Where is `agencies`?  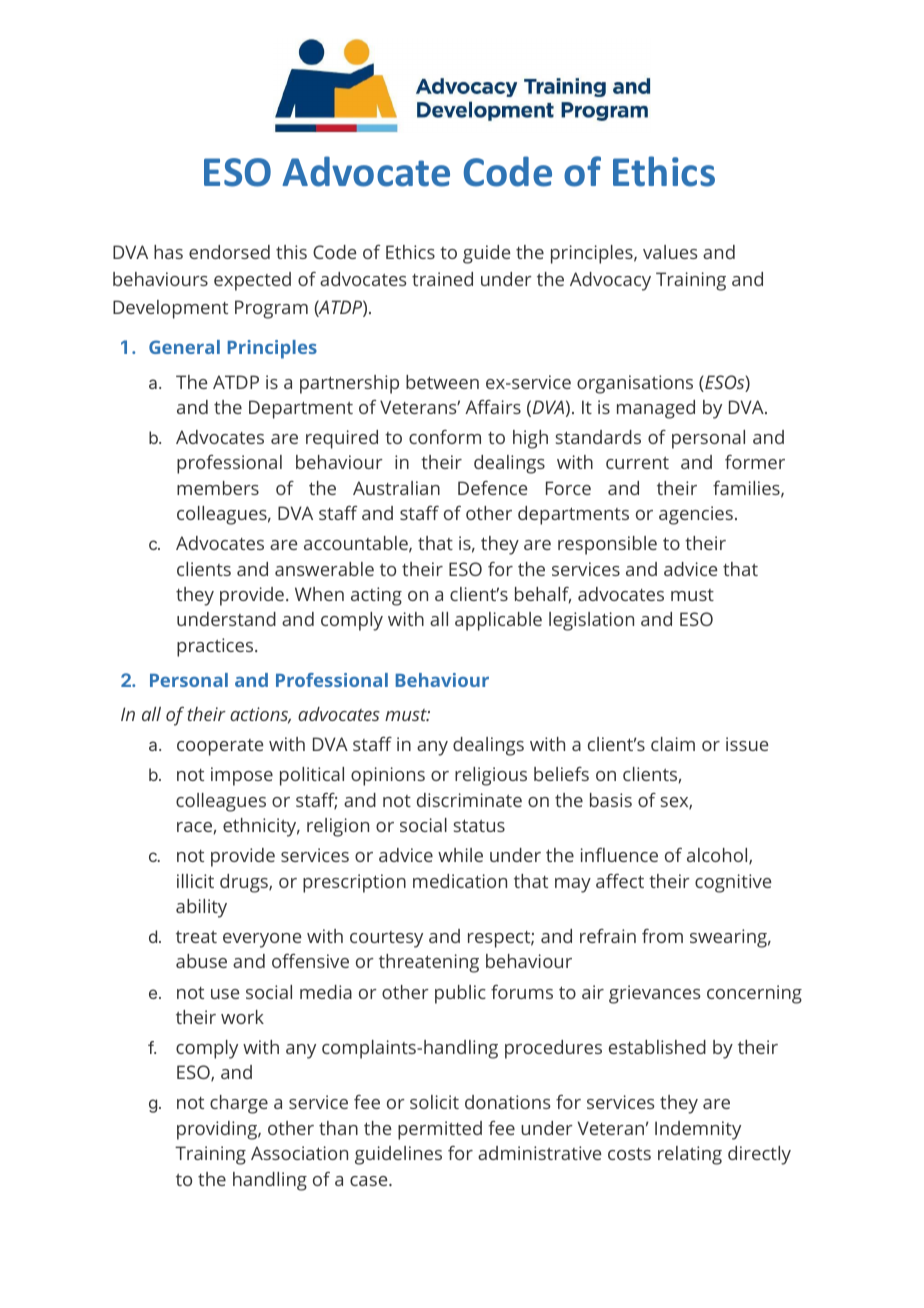
agencies is located at coordinates (696, 515).
